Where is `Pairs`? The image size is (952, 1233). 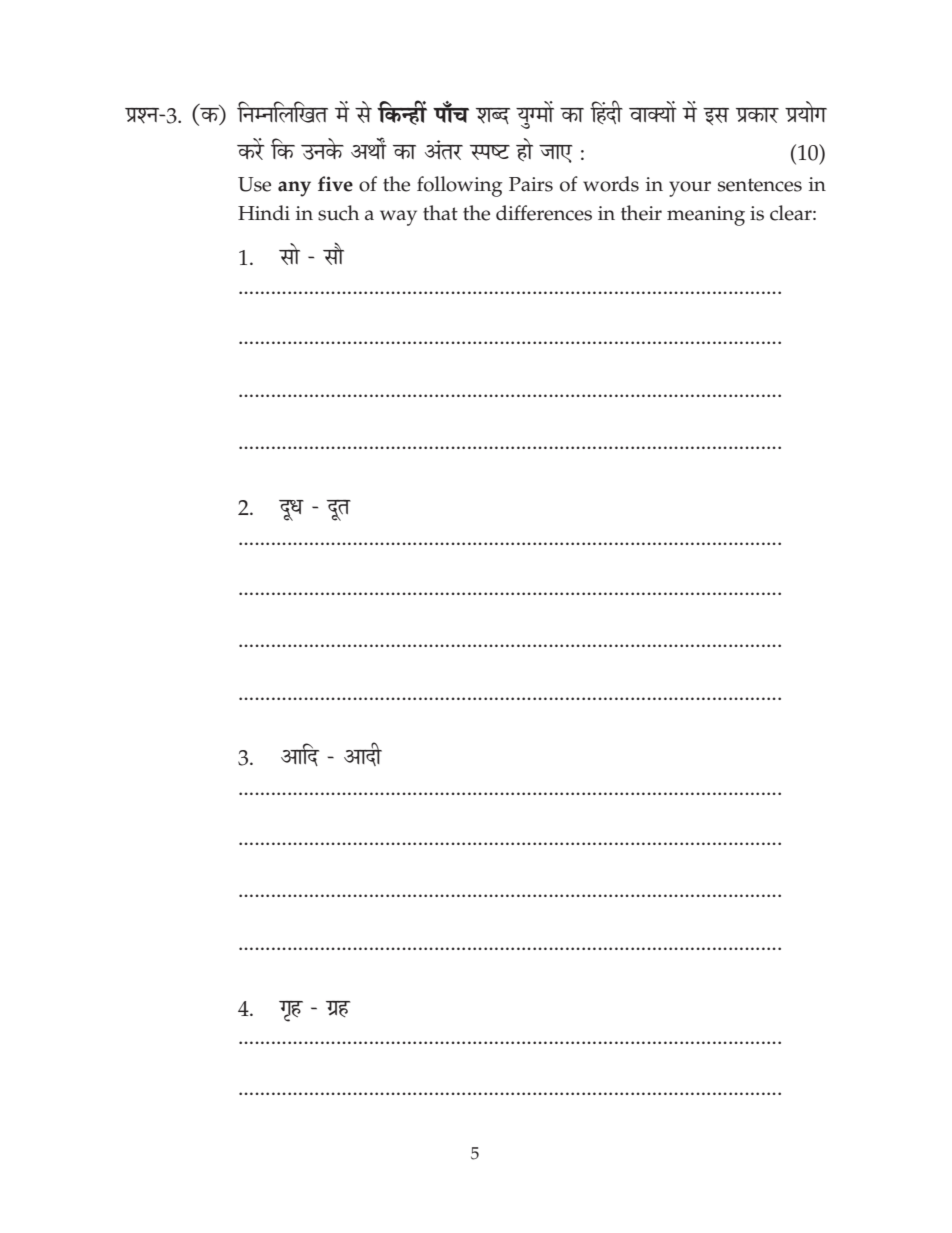
Pairs is located at coordinates (531, 184).
